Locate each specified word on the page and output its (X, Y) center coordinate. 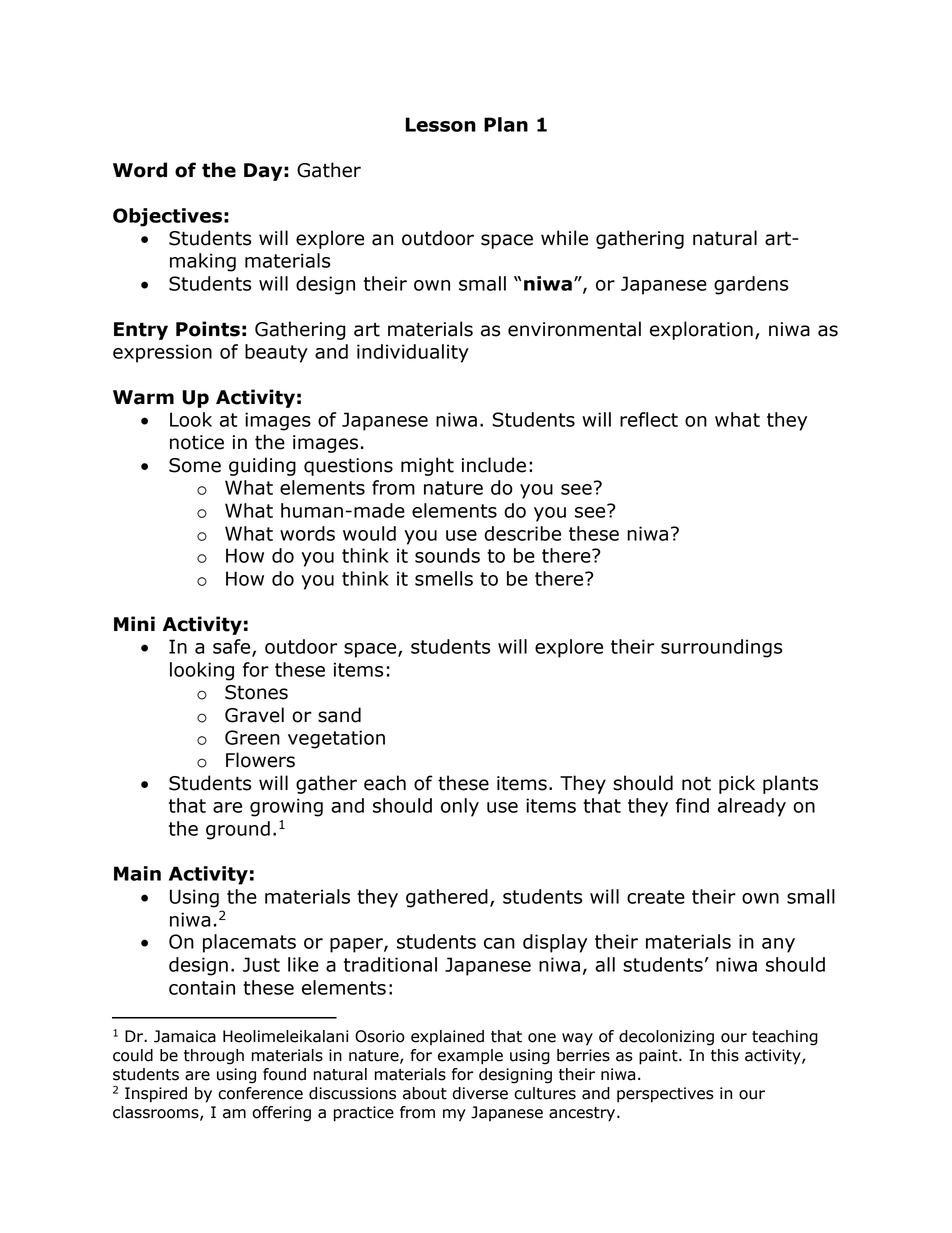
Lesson (441, 124)
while (564, 238)
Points (208, 329)
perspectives (665, 1095)
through (214, 1057)
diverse (480, 1093)
